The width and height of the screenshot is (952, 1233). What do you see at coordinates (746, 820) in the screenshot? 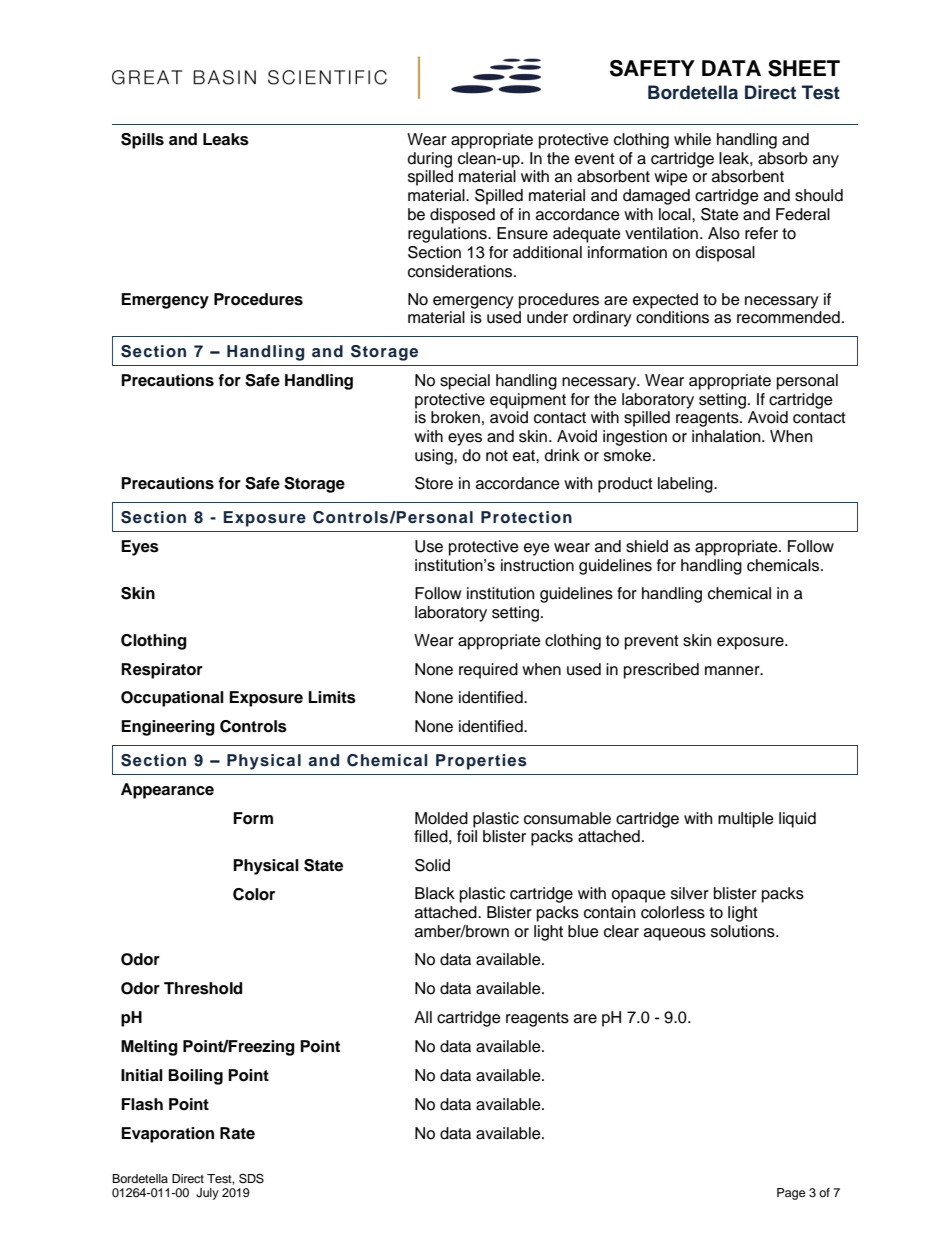
I see `multiple` at bounding box center [746, 820].
